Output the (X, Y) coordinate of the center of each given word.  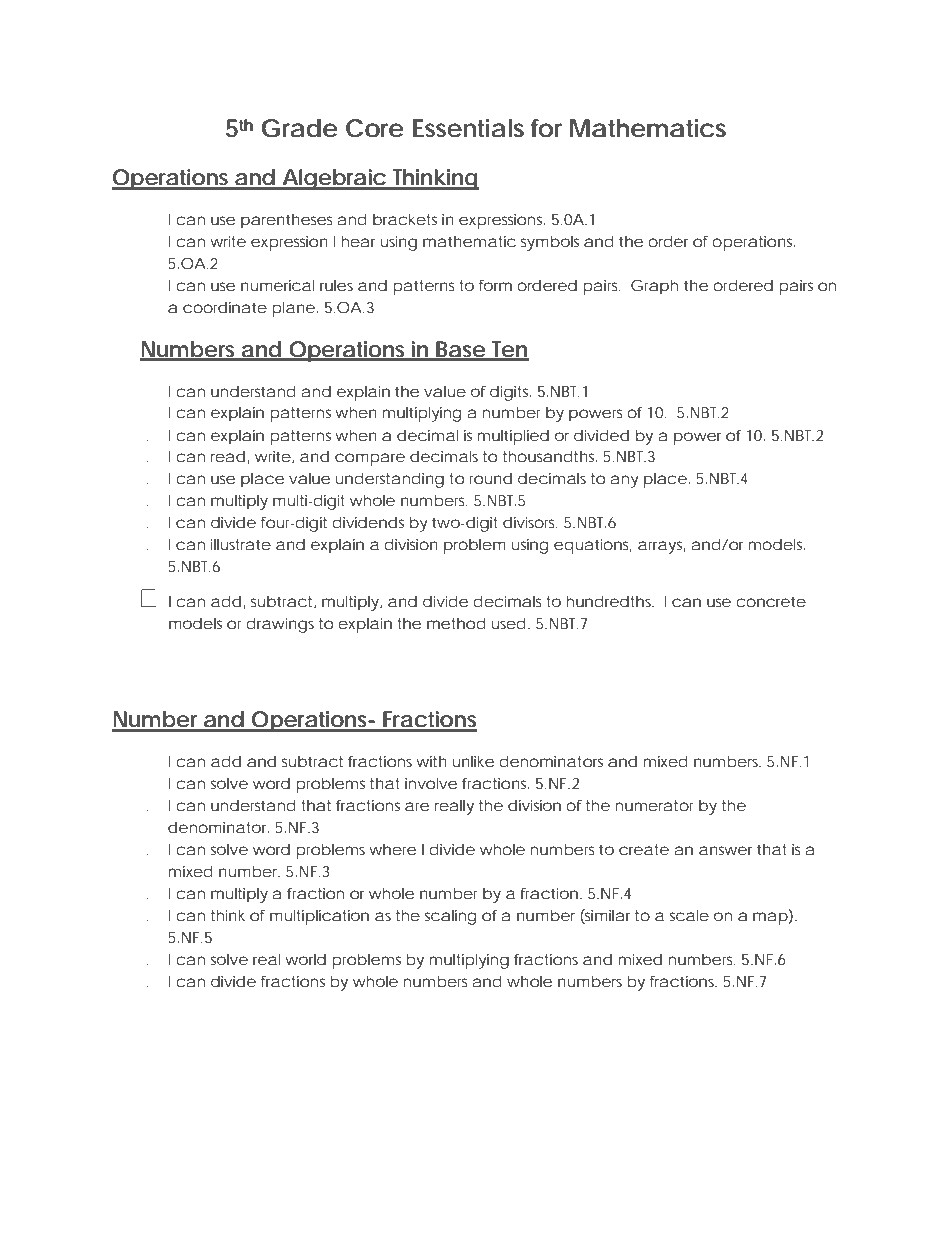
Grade (300, 128)
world (305, 959)
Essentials (468, 128)
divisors (530, 522)
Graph (654, 287)
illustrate (241, 544)
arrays (661, 547)
